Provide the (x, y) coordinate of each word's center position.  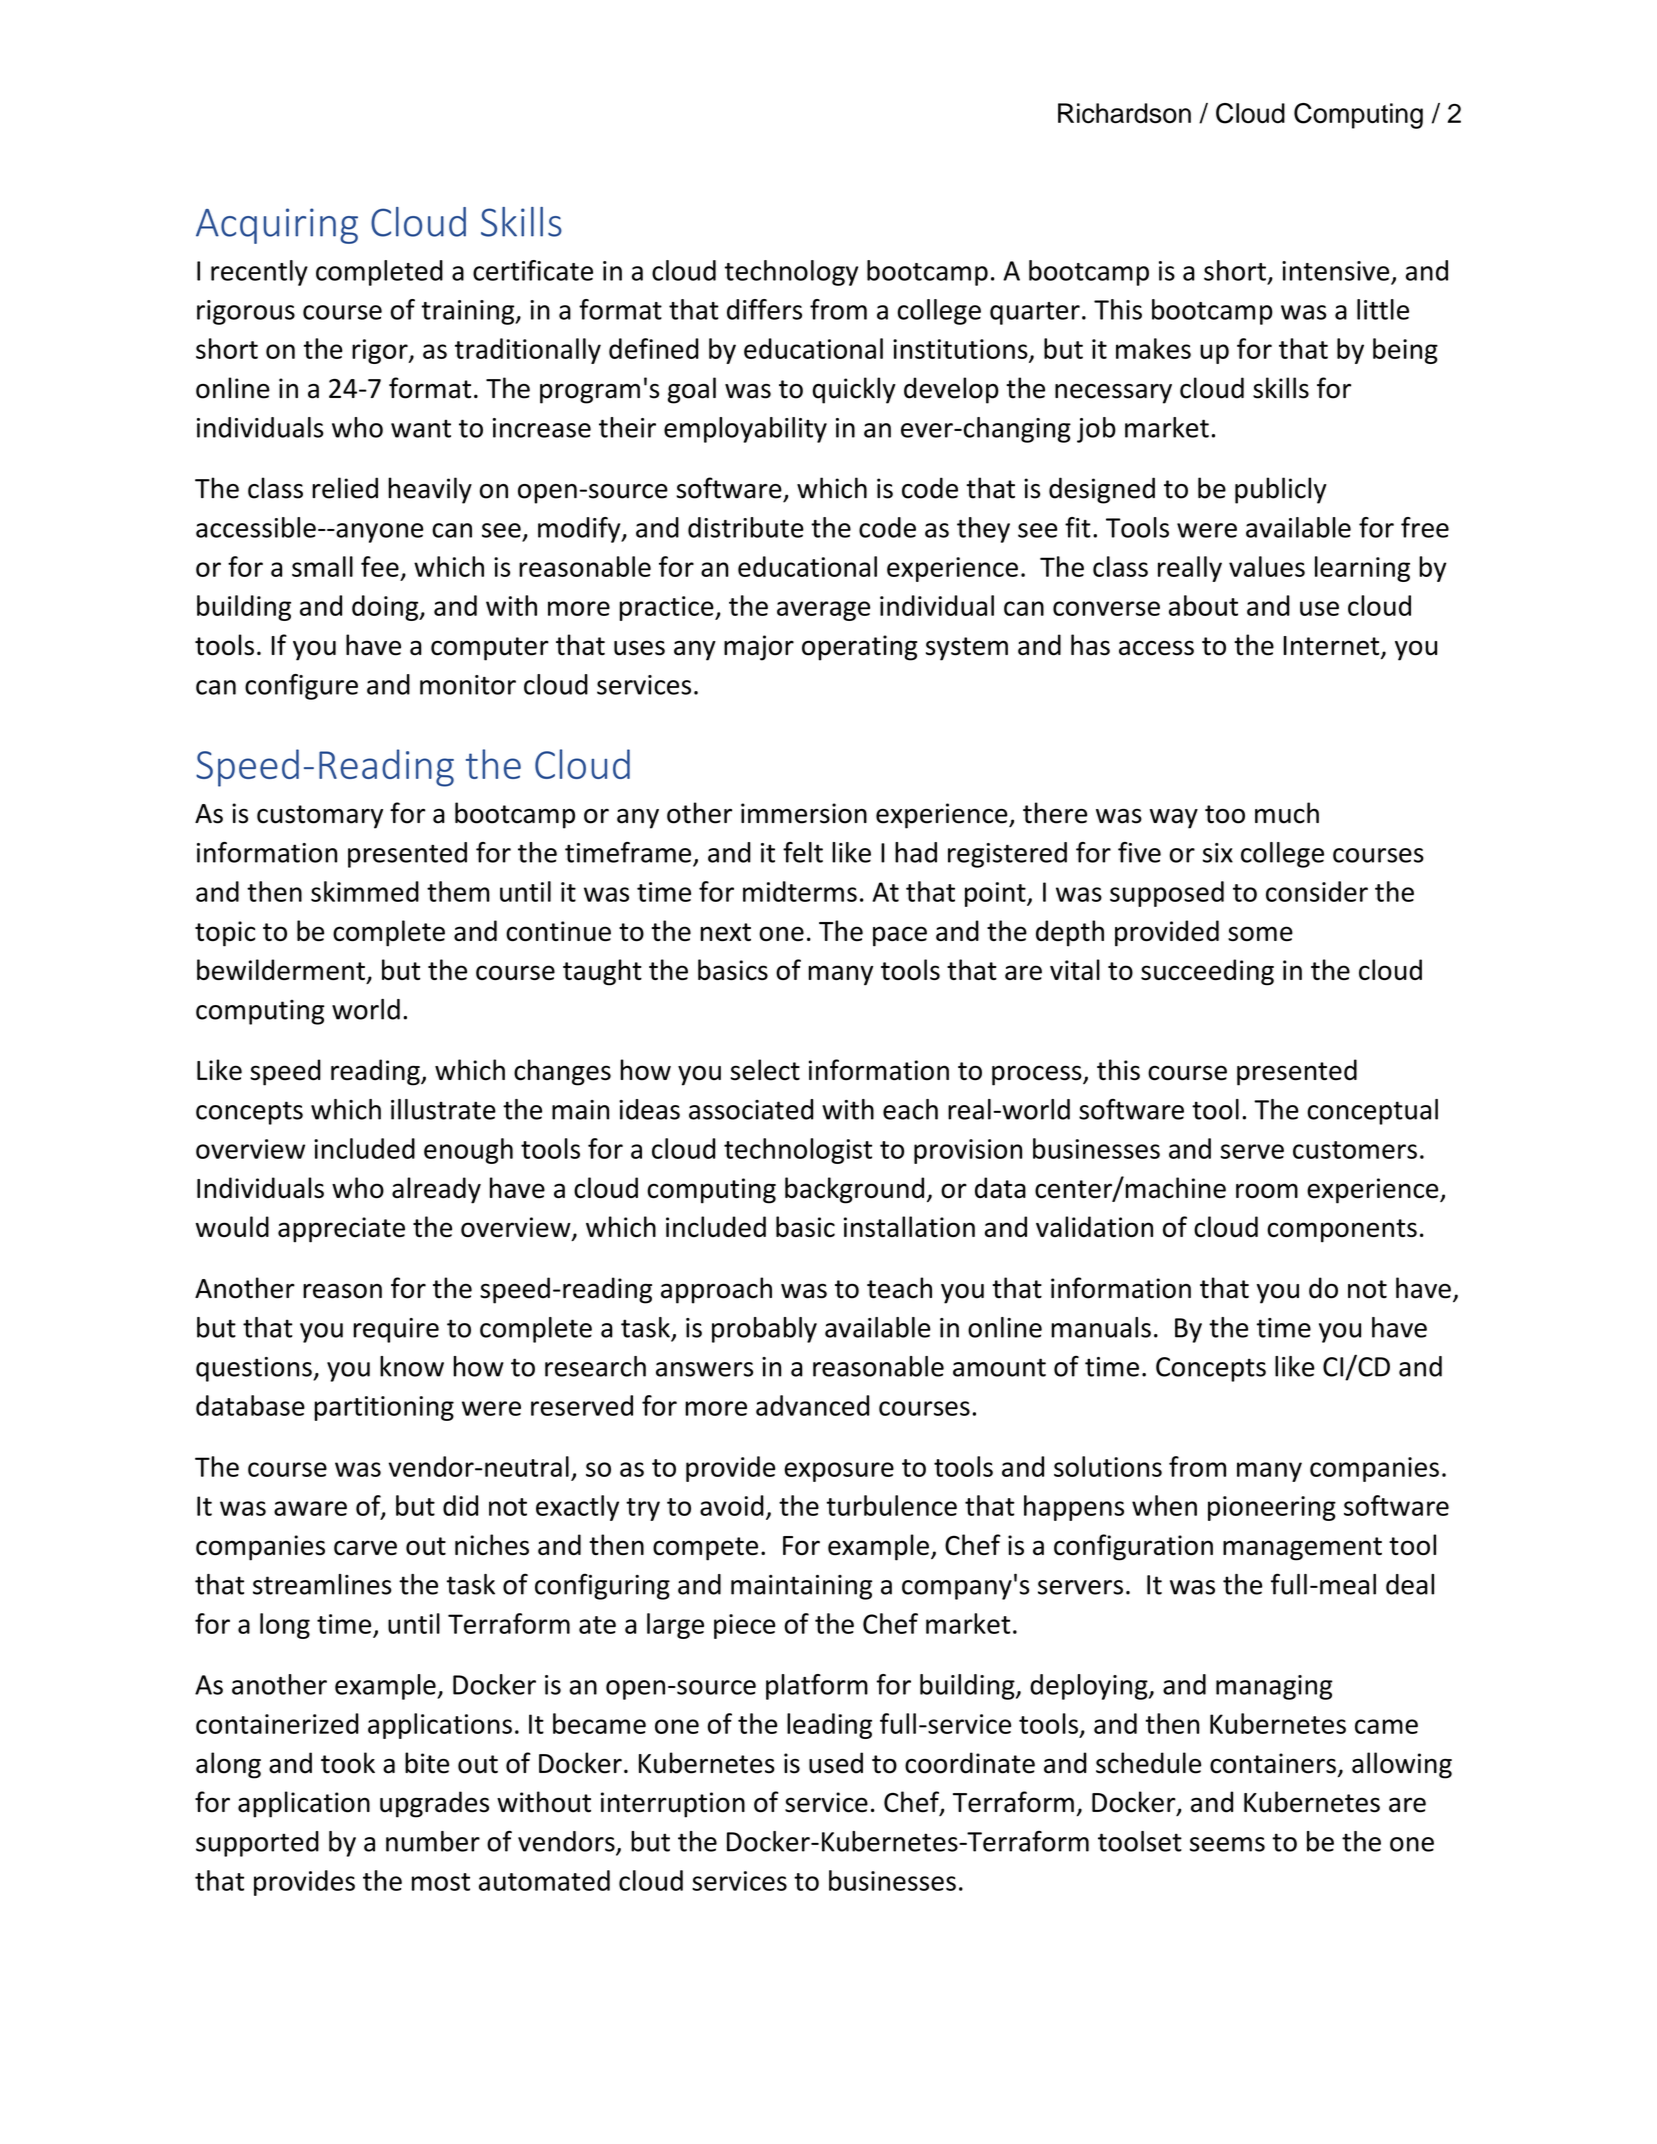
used (836, 1763)
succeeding (1207, 972)
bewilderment (281, 969)
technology (791, 273)
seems (1227, 1844)
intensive (1335, 271)
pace (900, 936)
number (433, 1841)
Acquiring (277, 226)
